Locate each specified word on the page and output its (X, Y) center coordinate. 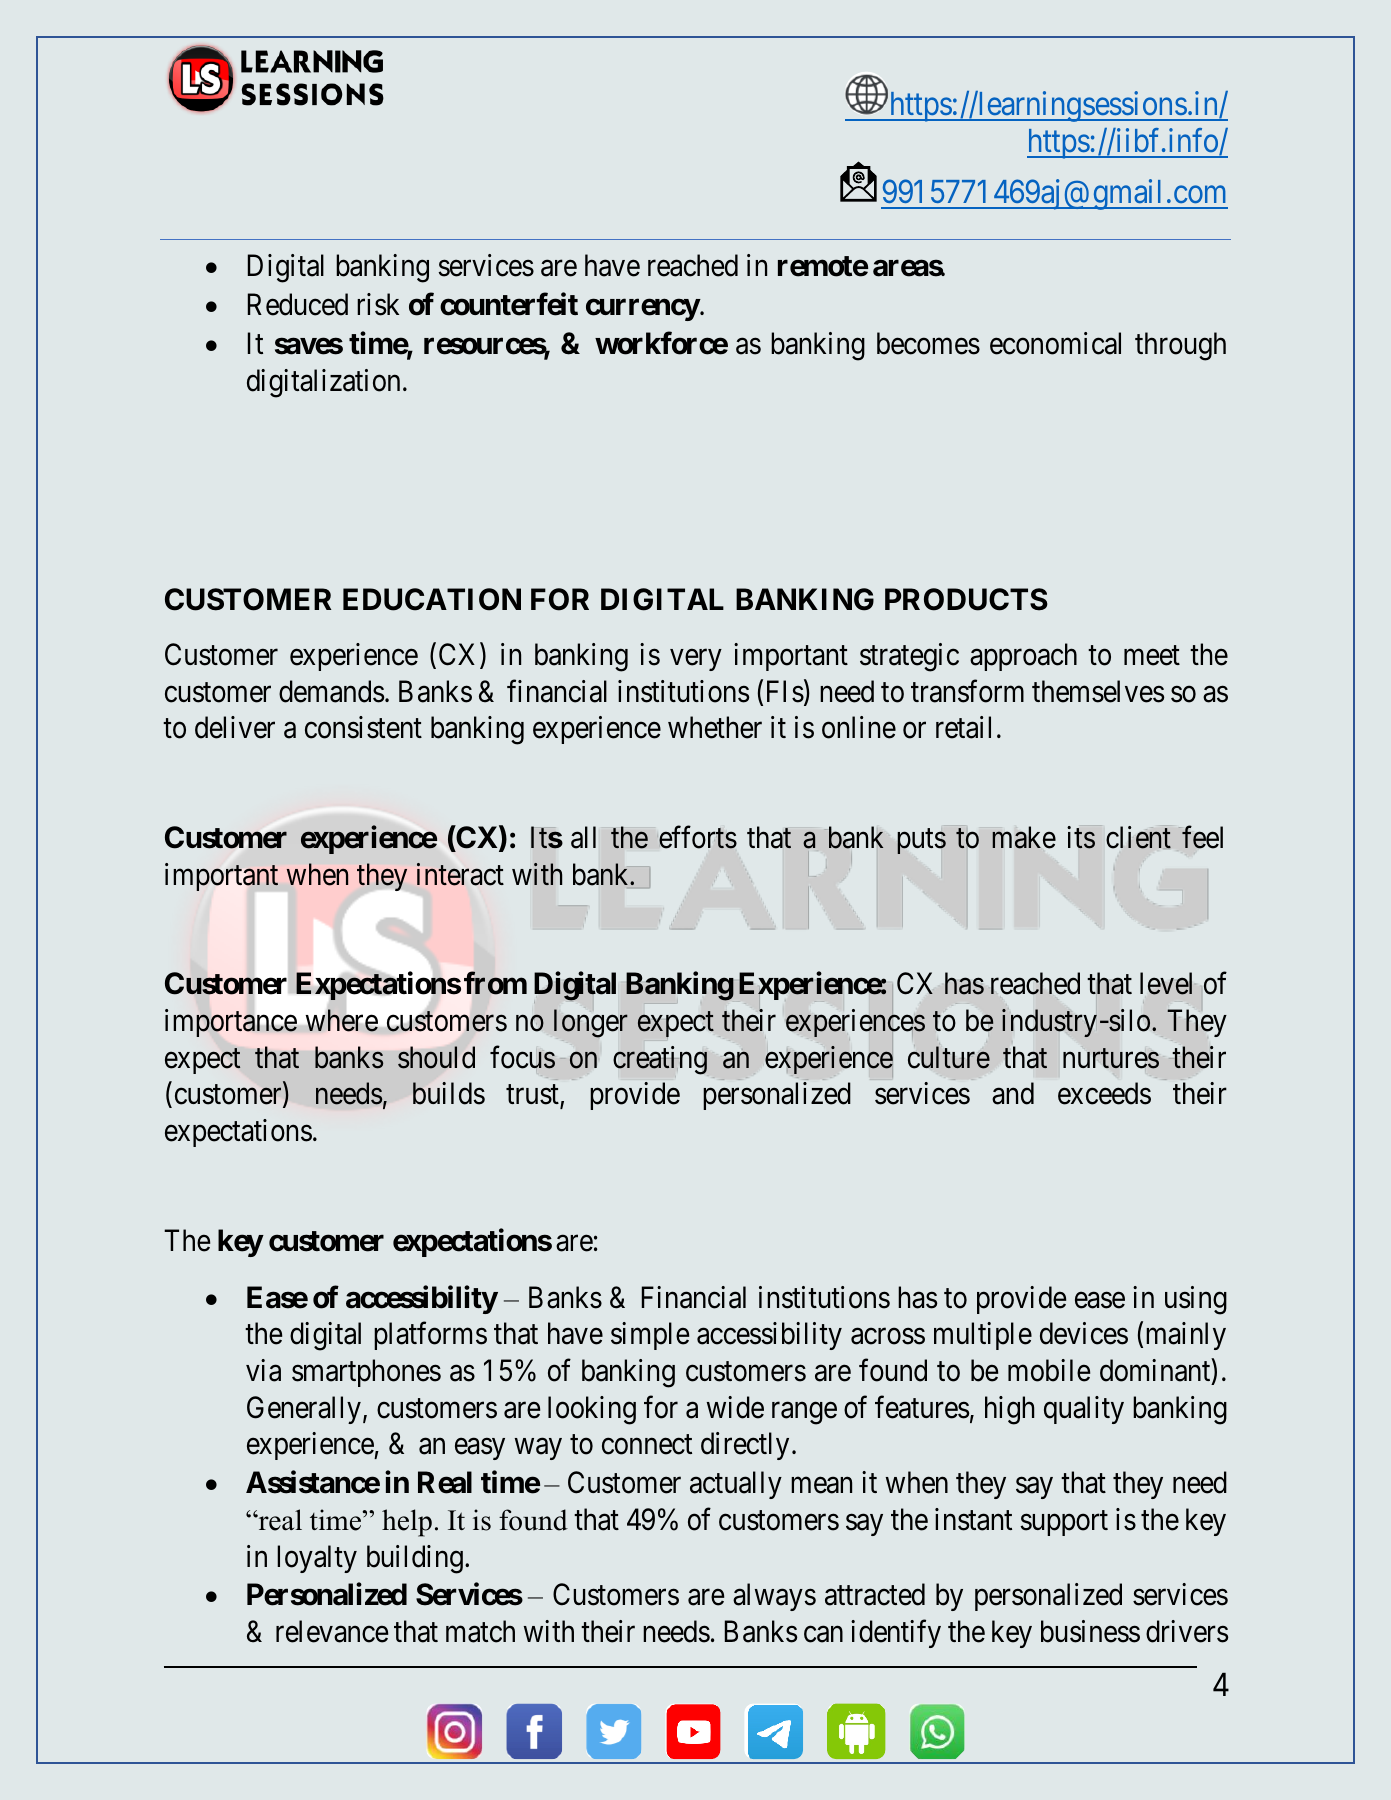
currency (643, 310)
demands (331, 691)
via (263, 1370)
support (1064, 1523)
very (696, 660)
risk (378, 304)
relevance (332, 1631)
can (823, 1634)
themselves (1098, 691)
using (1196, 1300)
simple (650, 1336)
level (1166, 983)
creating (660, 1060)
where (342, 1020)
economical (1055, 343)
